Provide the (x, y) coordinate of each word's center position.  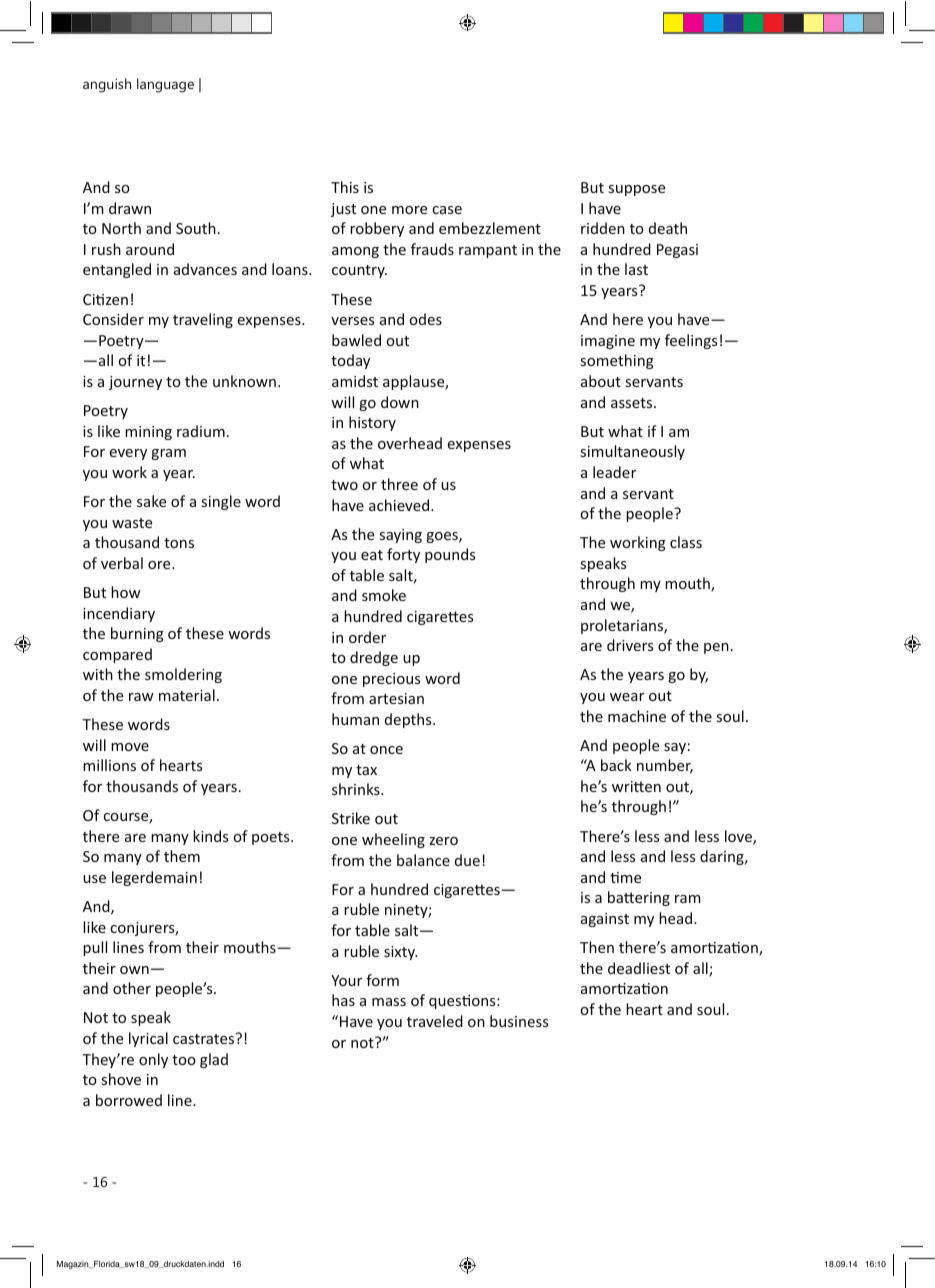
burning (137, 634)
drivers (630, 645)
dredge (374, 658)
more (409, 210)
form (382, 980)
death (668, 228)
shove (121, 1079)
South (196, 228)
